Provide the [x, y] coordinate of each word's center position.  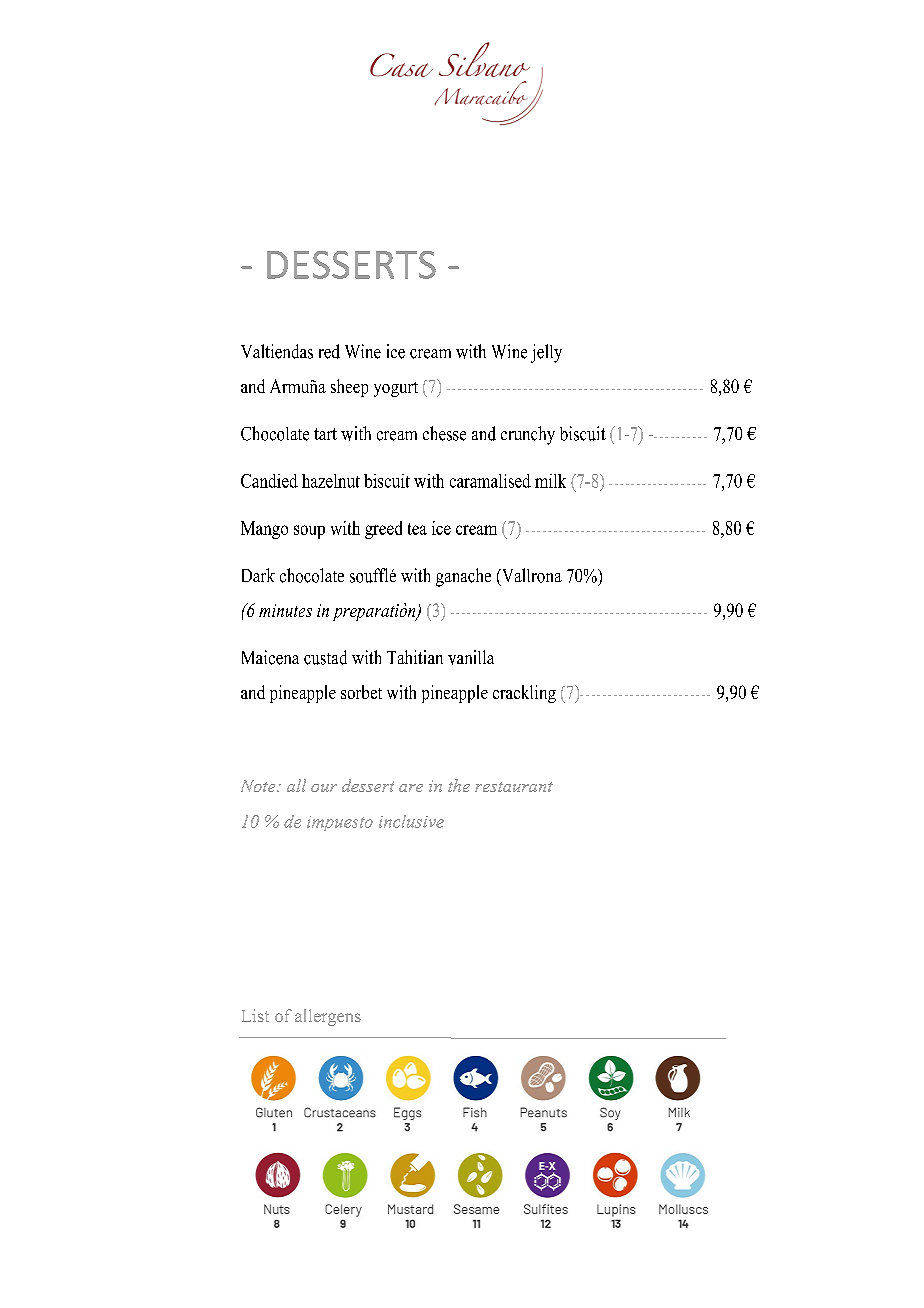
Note [259, 786]
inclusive [411, 821]
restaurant [514, 787]
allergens [328, 1017]
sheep [349, 388]
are [411, 788]
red [329, 351]
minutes [285, 610]
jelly [546, 353]
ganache [463, 577]
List [255, 1015]
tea [417, 529]
